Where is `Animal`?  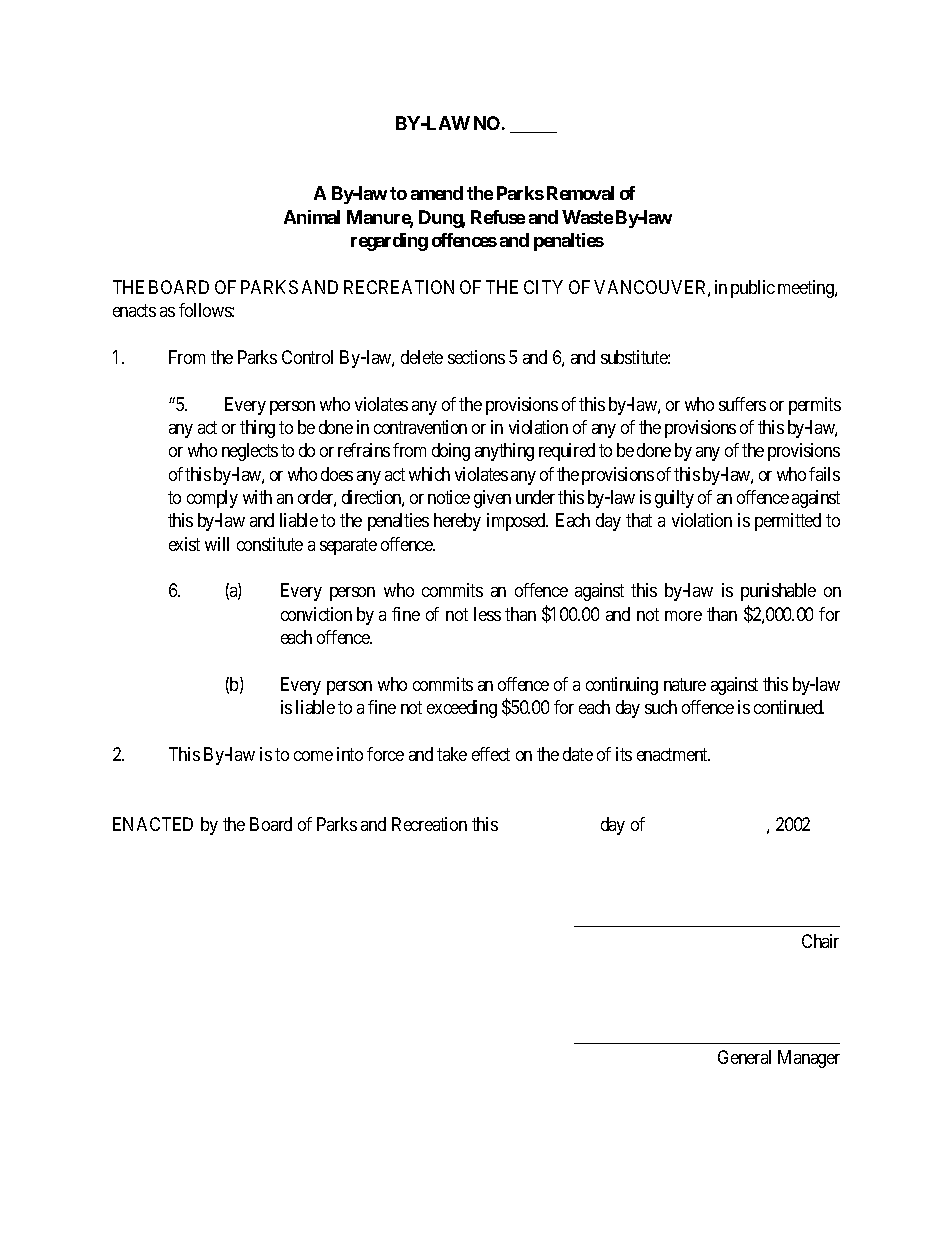
Animal is located at coordinates (312, 217).
